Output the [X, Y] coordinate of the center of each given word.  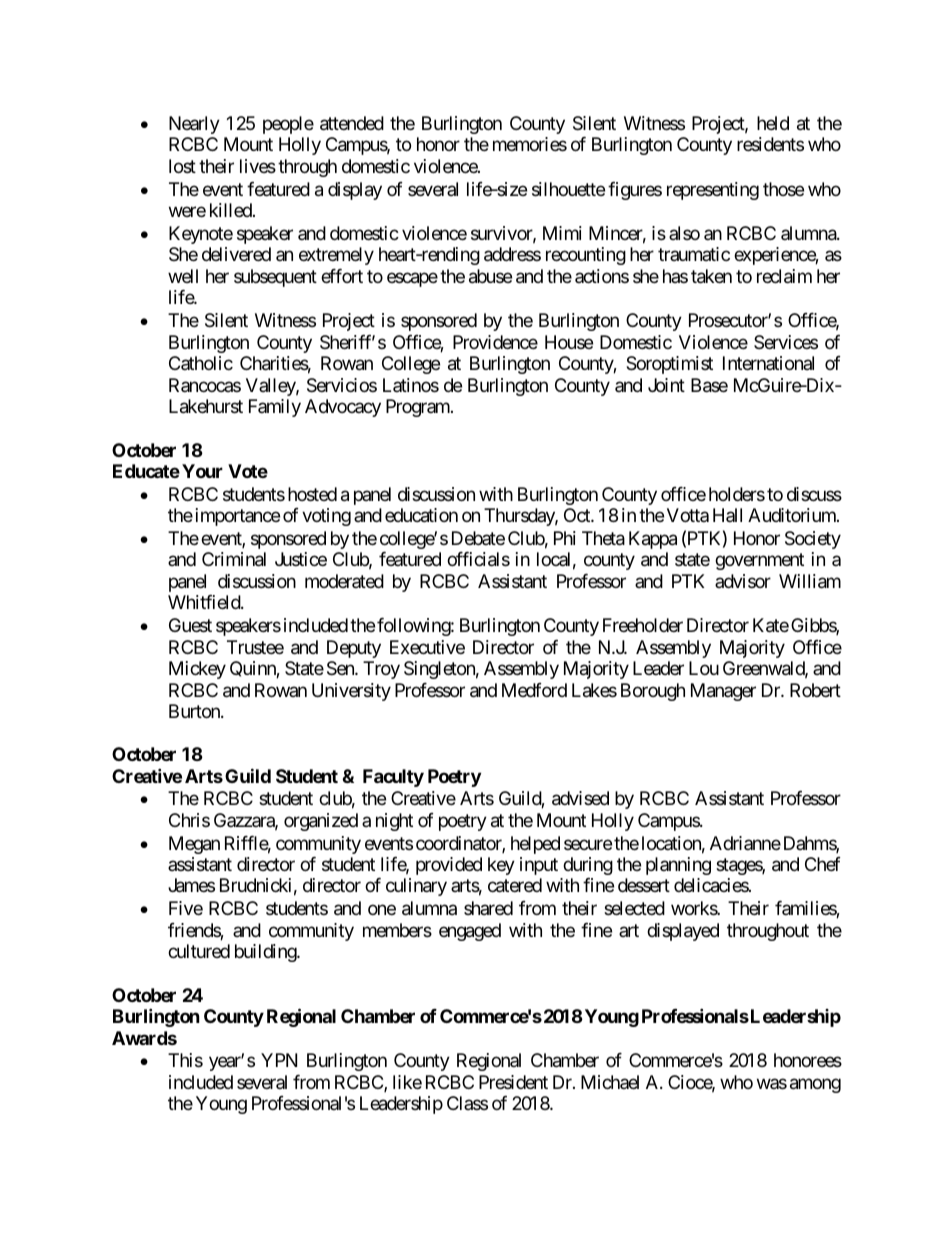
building [266, 953]
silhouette [568, 189]
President [513, 1082]
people [288, 125]
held [773, 123]
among [815, 1085]
